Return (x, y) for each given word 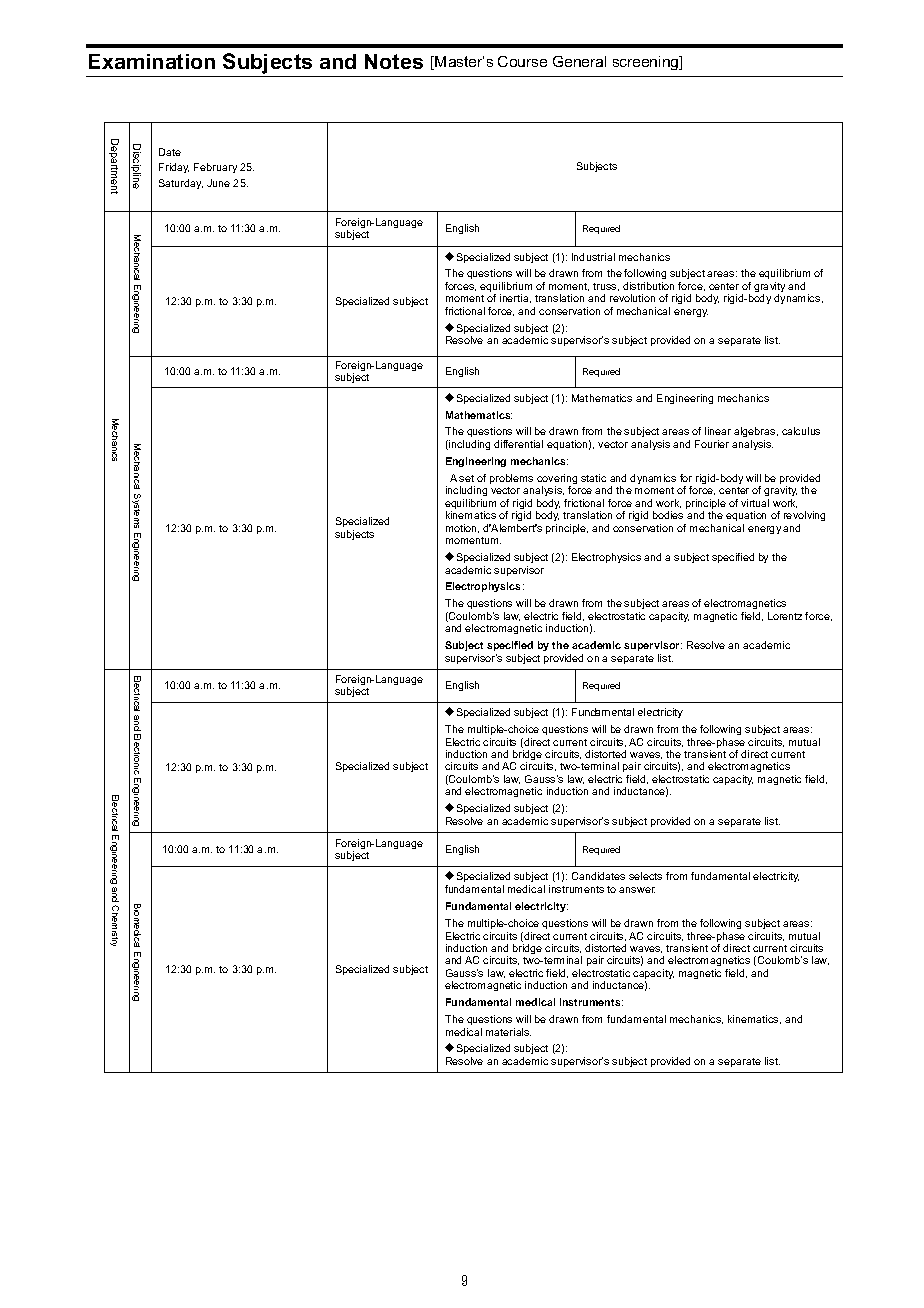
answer (637, 890)
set (466, 478)
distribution (648, 286)
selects (645, 876)
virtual (755, 503)
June (218, 183)
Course (522, 61)
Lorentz (785, 616)
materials (508, 1032)
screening (647, 63)
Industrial (593, 257)
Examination (152, 61)
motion (462, 528)
